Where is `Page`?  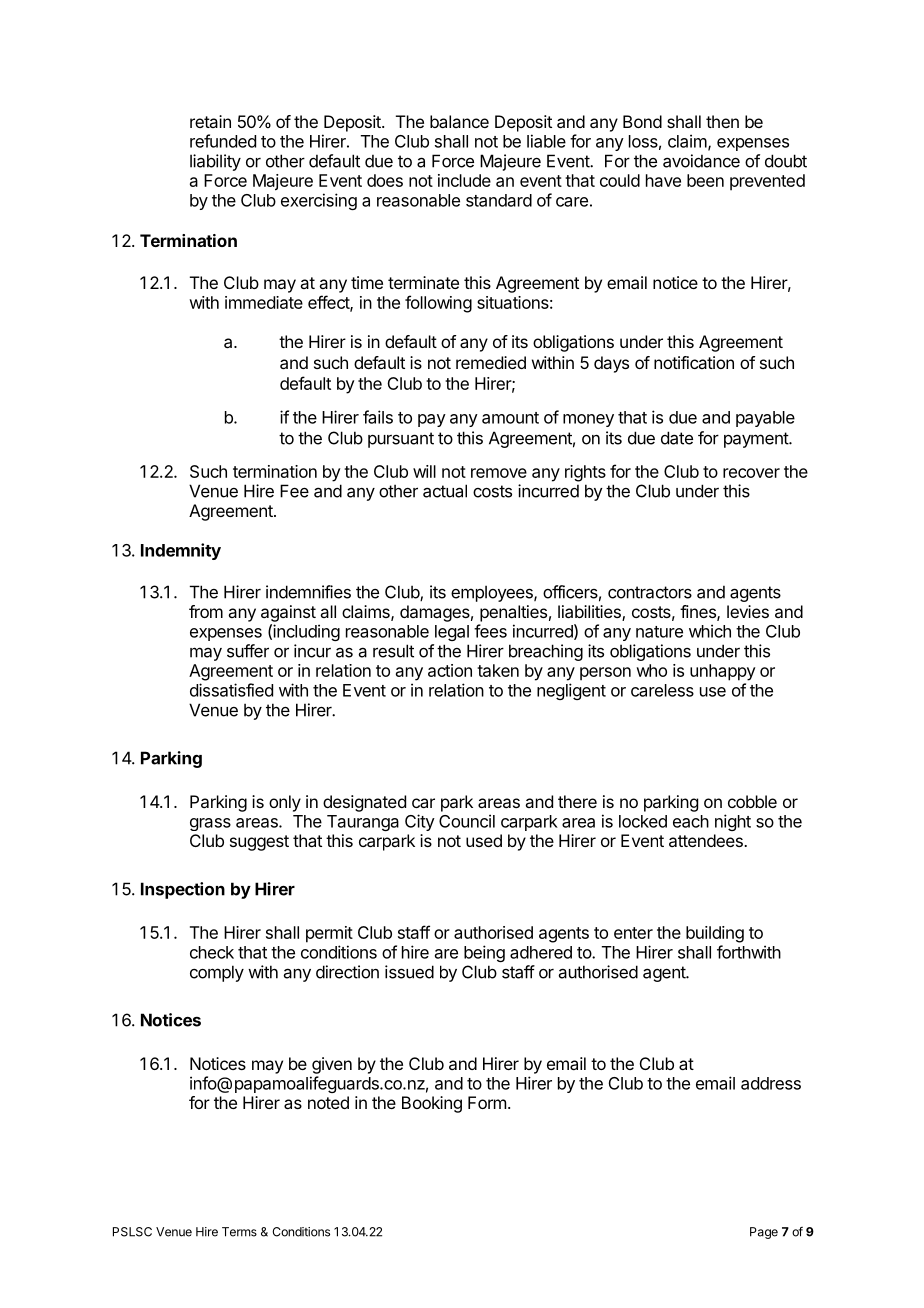 Page is located at coordinates (764, 1233).
